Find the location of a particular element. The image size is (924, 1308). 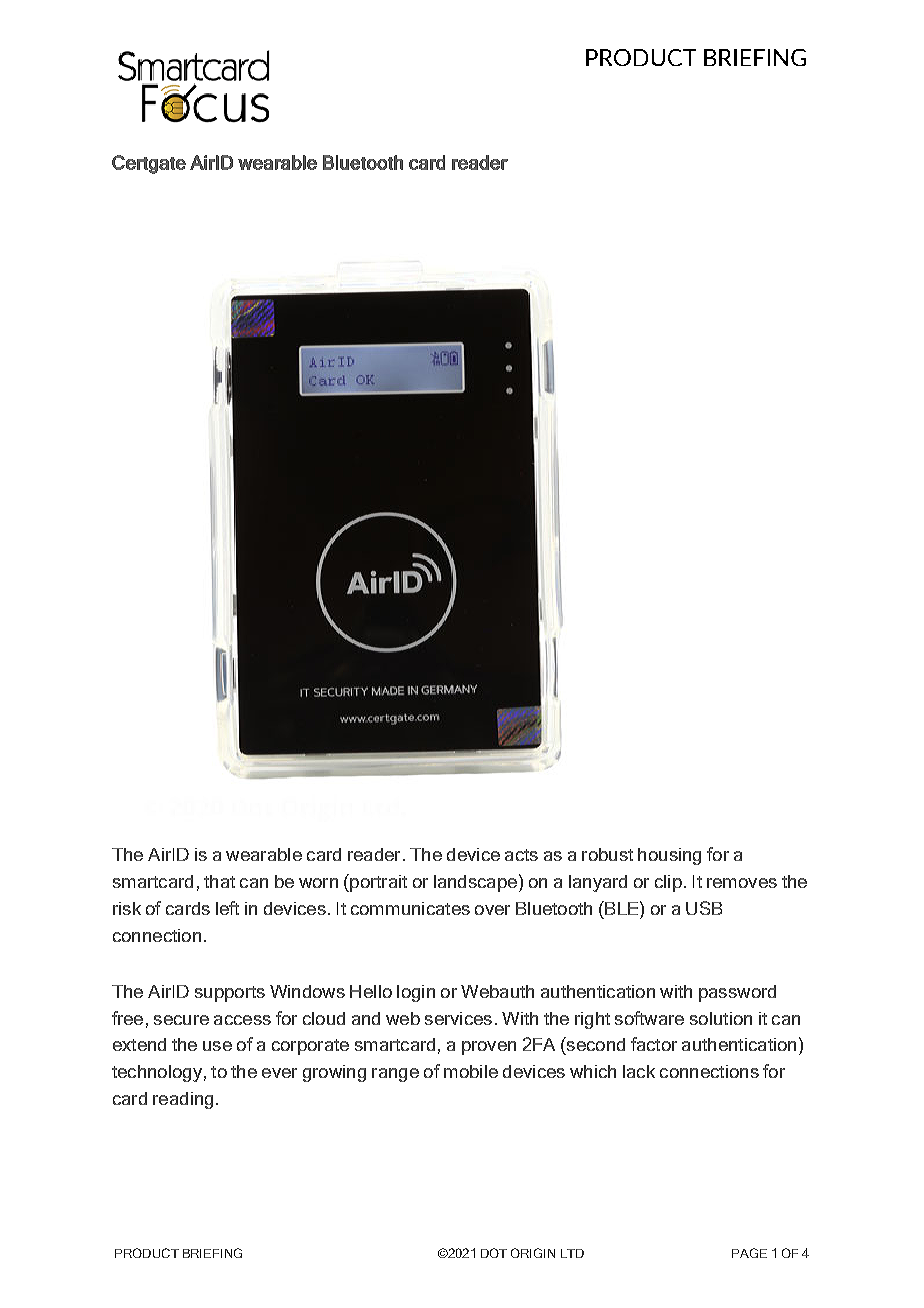

reading is located at coordinates (183, 1100).
